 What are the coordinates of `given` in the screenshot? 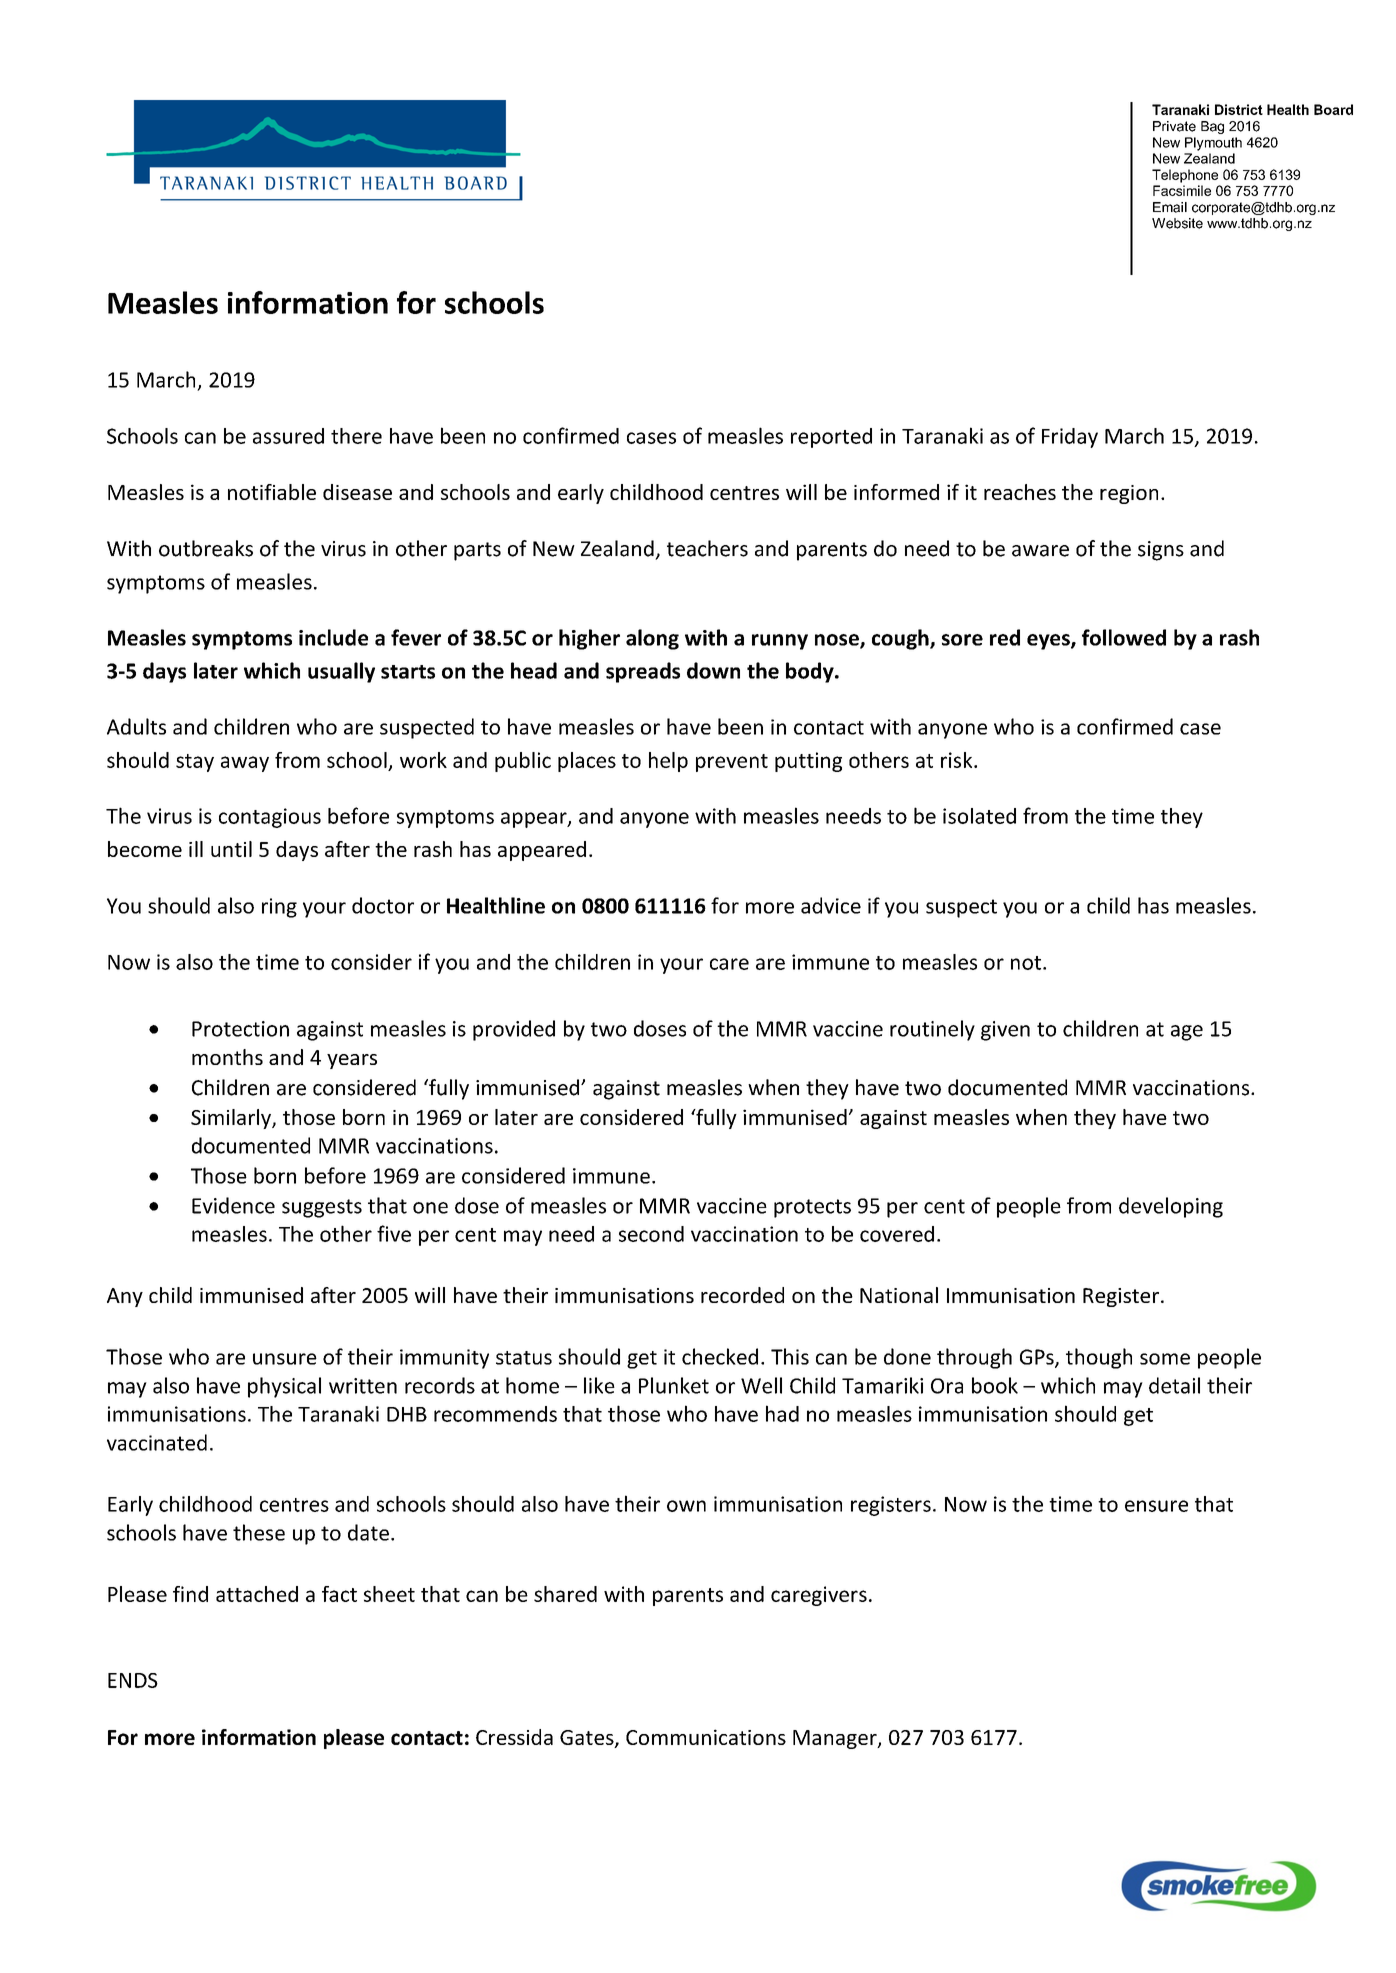 It's located at (1005, 1031).
